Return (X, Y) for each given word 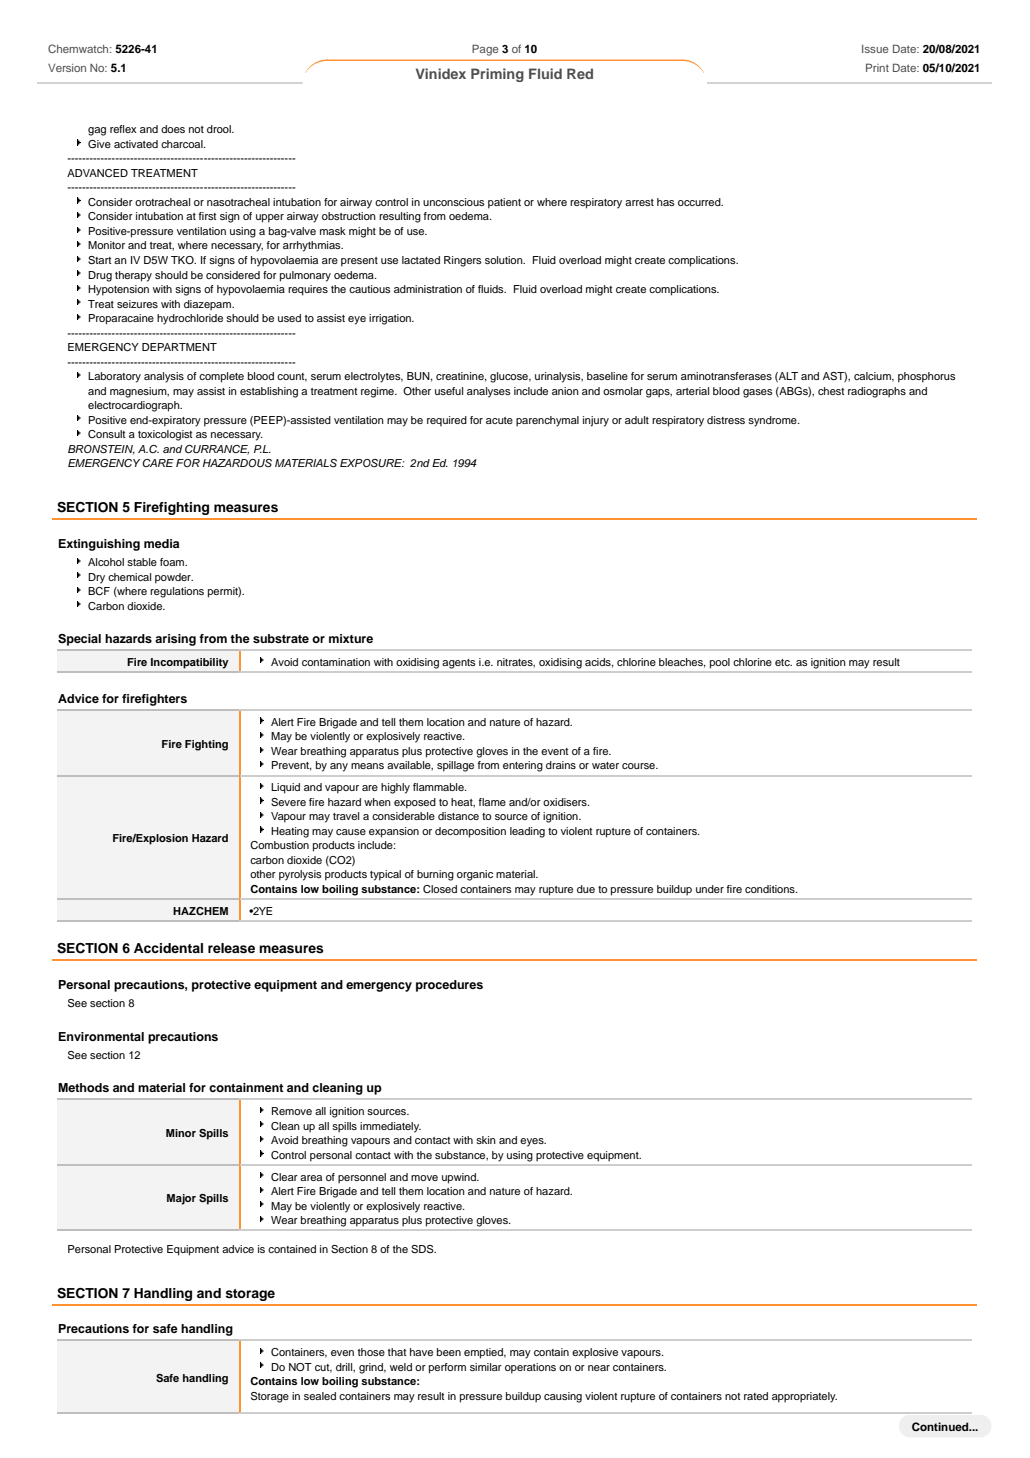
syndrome (773, 421)
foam (173, 562)
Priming (497, 75)
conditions (771, 889)
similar (486, 1367)
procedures (449, 986)
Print (877, 67)
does (173, 129)
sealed (320, 1396)
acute (499, 420)
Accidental (168, 948)
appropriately (804, 1397)
